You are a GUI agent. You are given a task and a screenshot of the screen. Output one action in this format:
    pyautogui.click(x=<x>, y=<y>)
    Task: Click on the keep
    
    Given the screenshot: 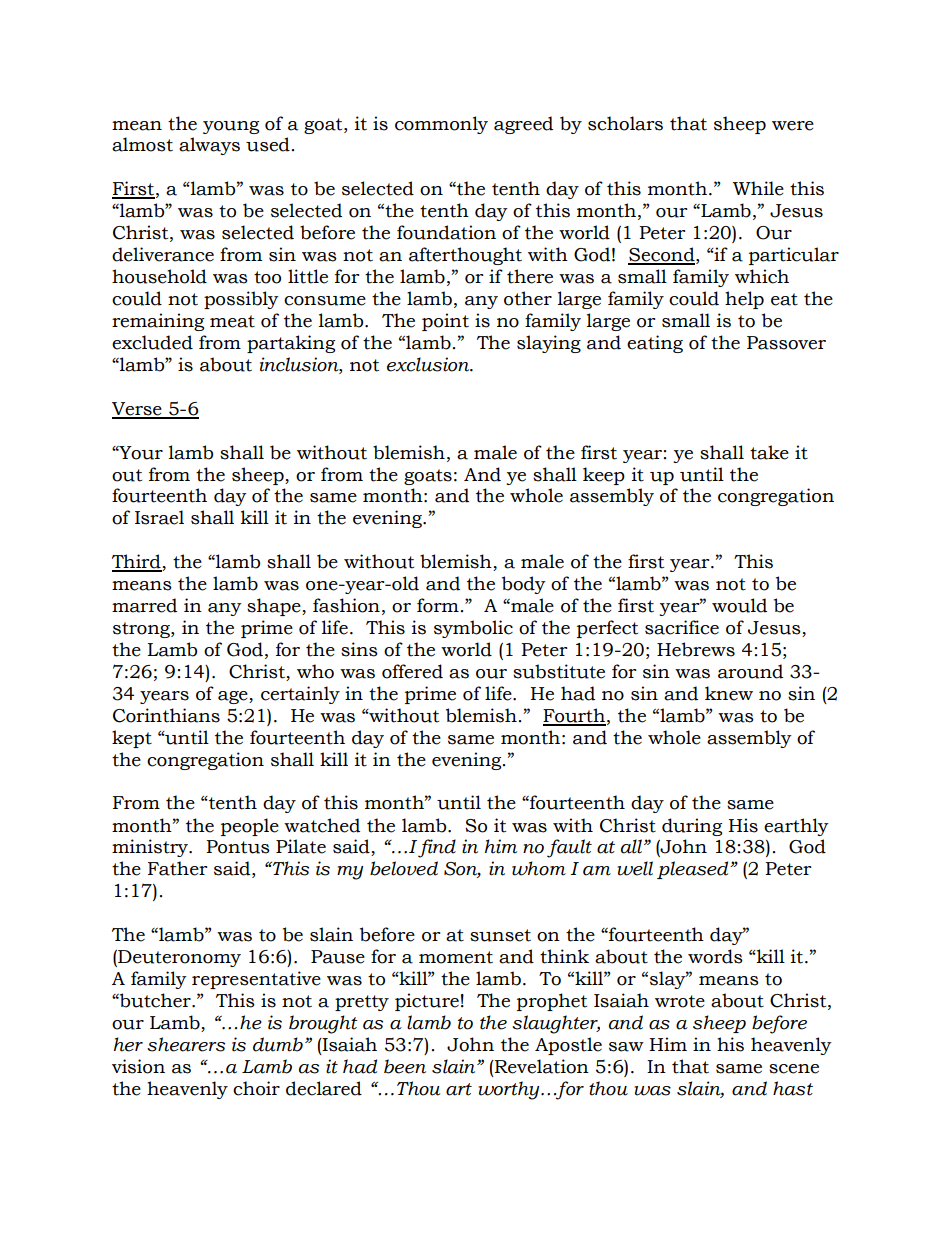 What is the action you would take?
    pyautogui.click(x=604, y=476)
